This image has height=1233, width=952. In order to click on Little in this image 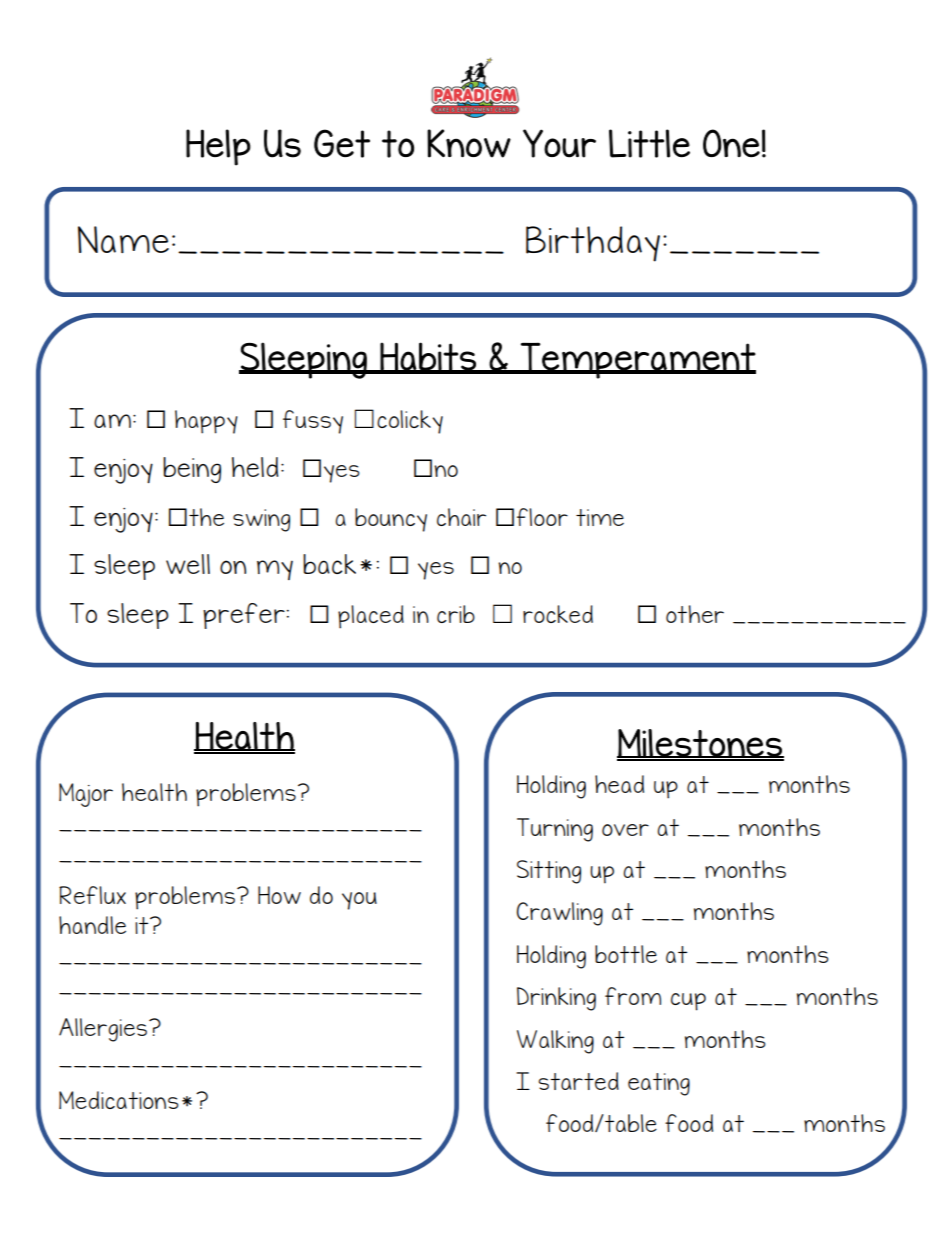, I will do `click(649, 143)`.
